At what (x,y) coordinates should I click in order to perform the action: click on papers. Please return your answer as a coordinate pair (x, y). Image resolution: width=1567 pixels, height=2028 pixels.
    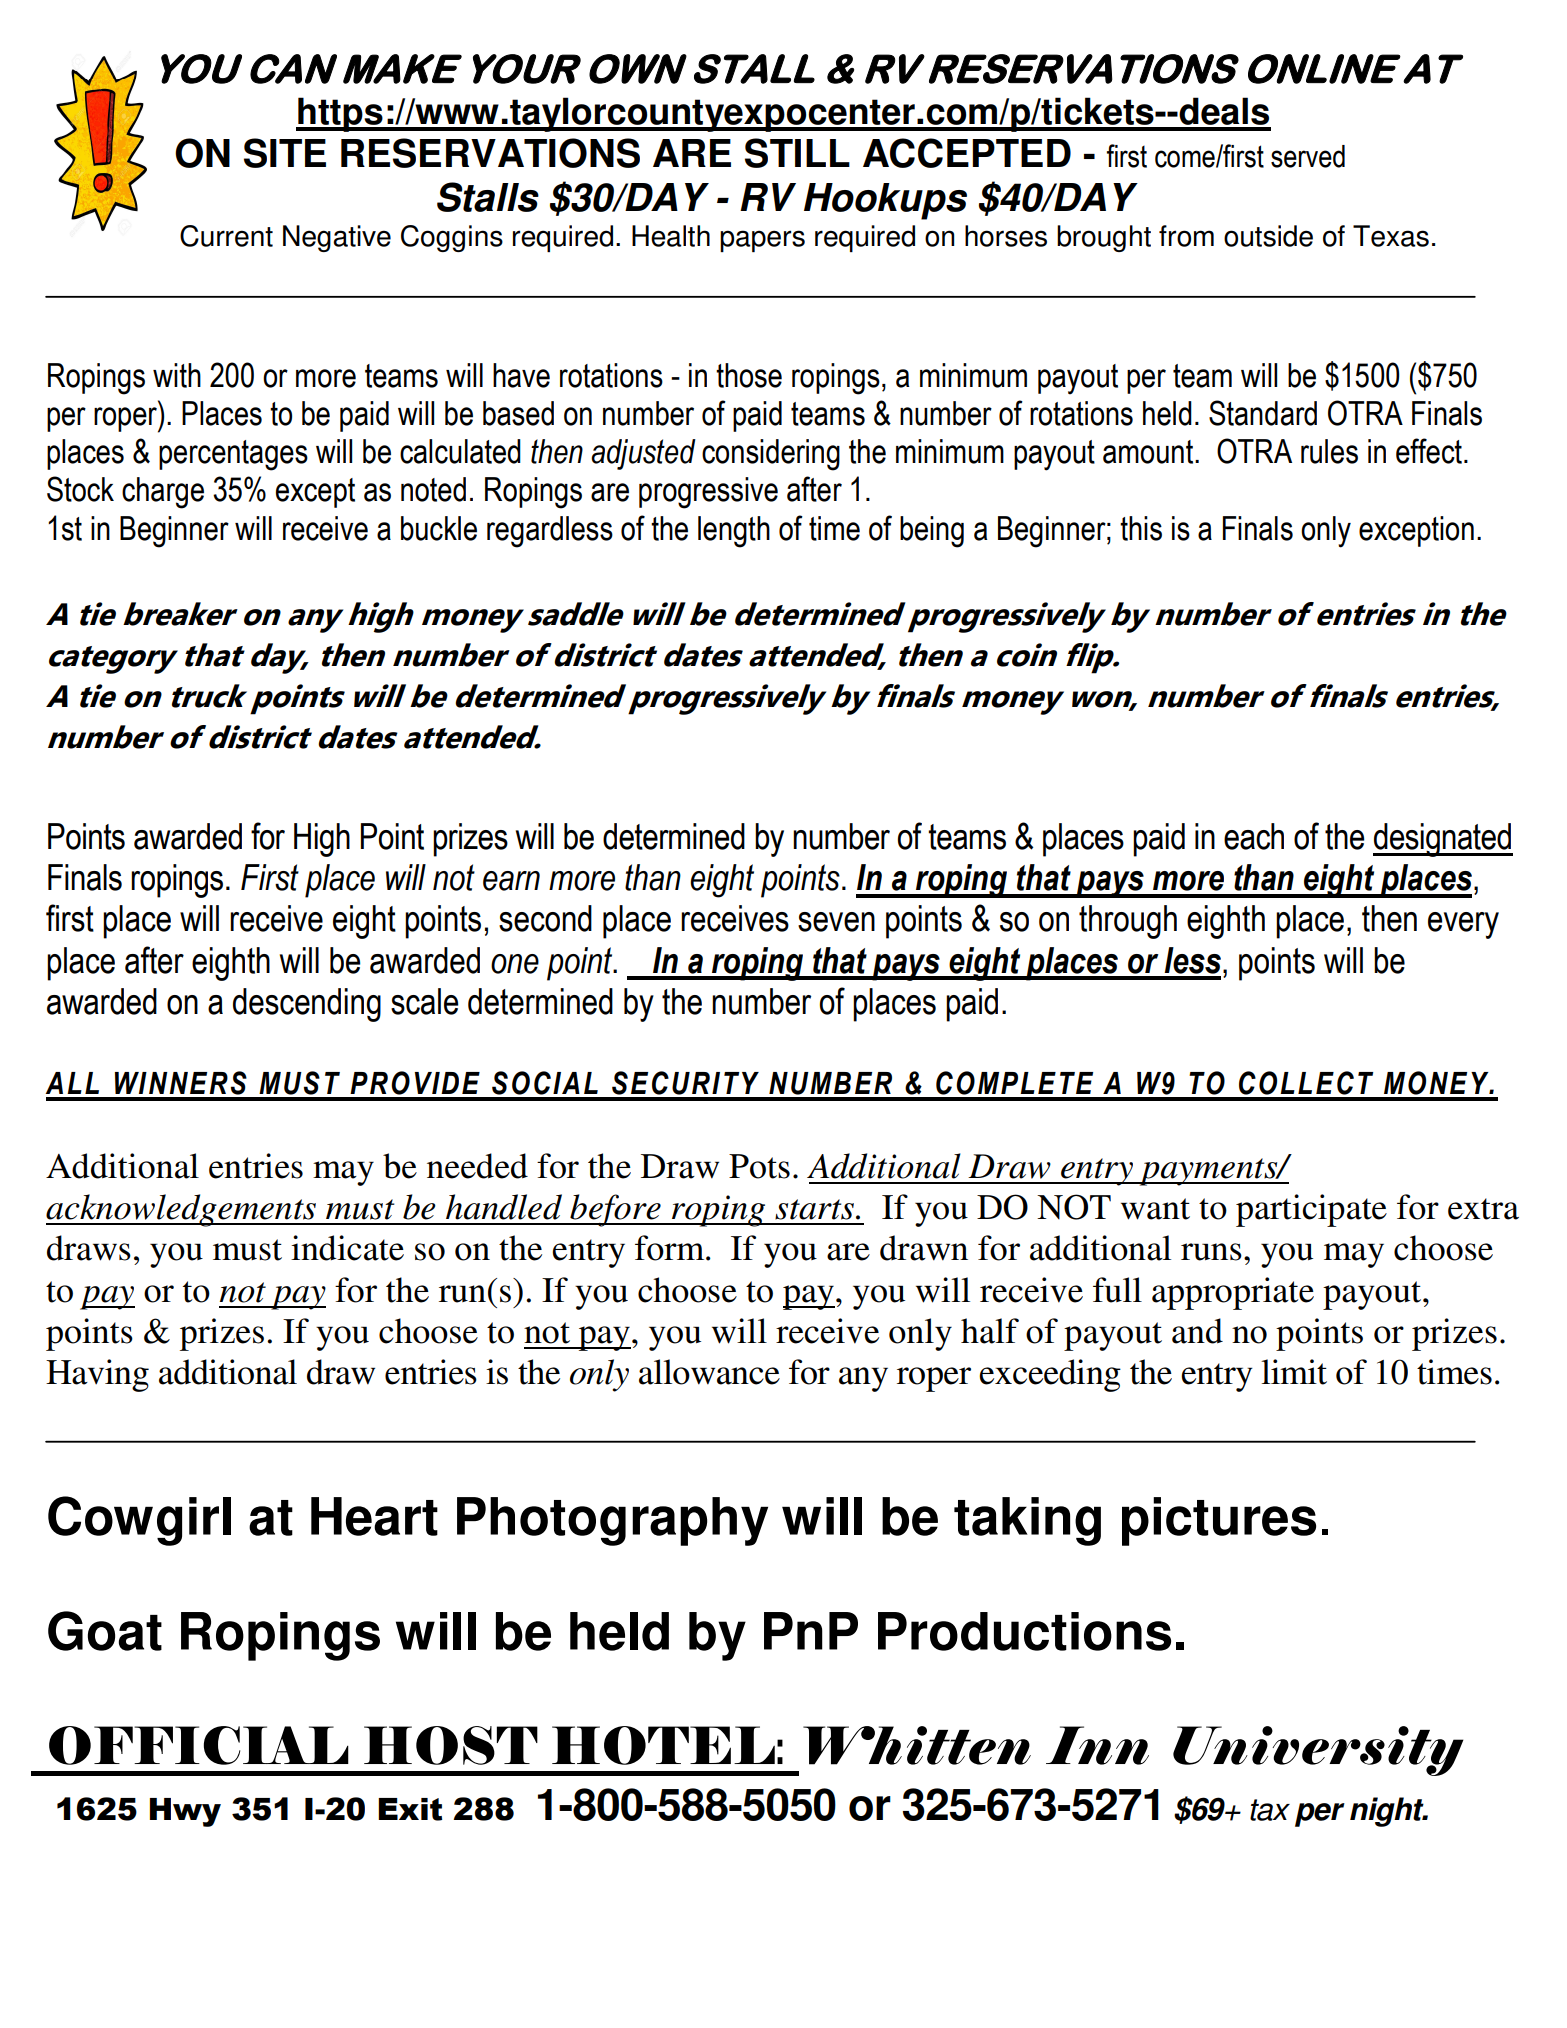
    Looking at the image, I should click on (762, 241).
